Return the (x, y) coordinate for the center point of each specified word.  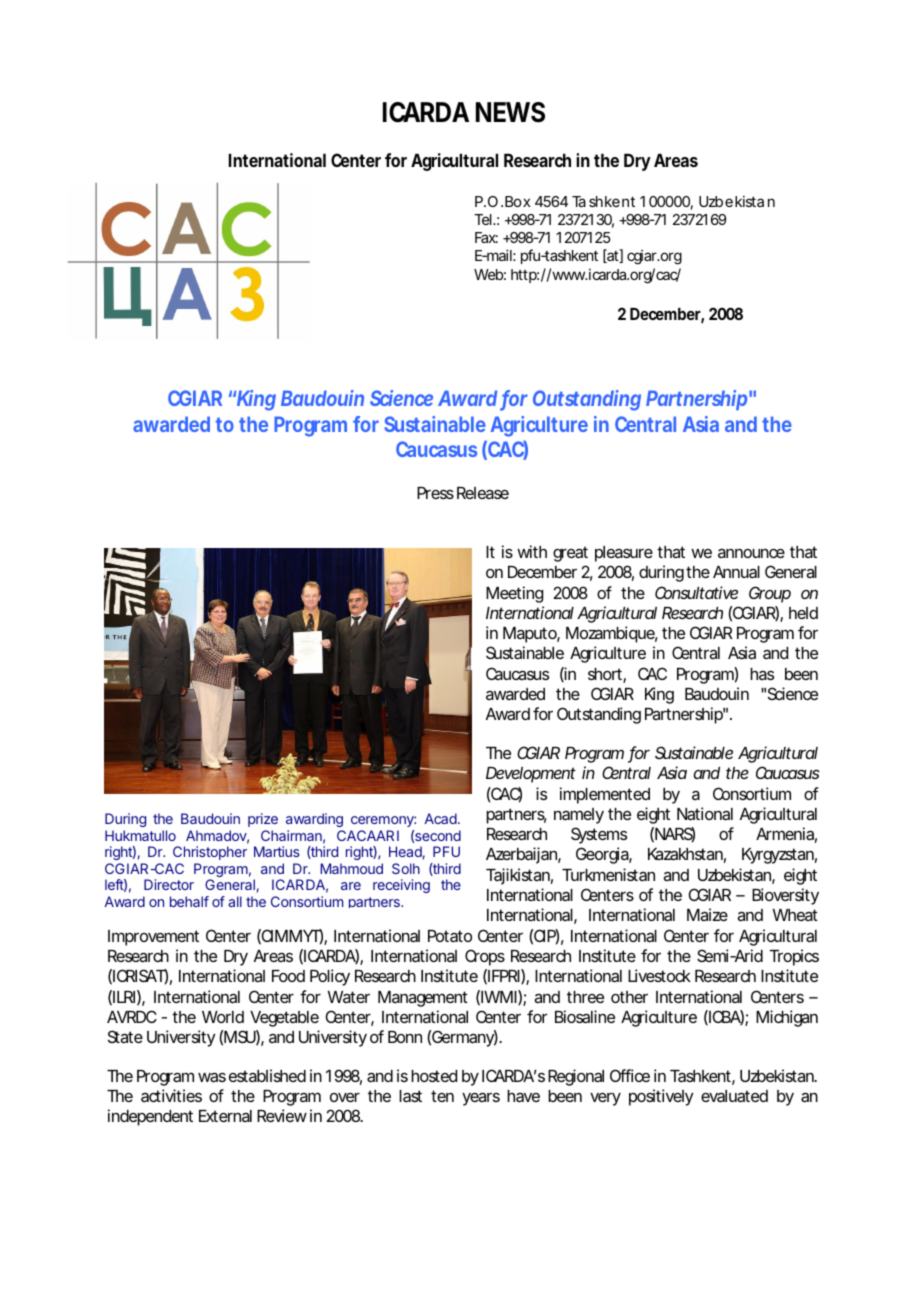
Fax (486, 237)
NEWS (510, 112)
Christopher (210, 853)
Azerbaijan (523, 855)
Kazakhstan (687, 855)
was (212, 1077)
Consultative (696, 592)
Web (490, 274)
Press (435, 493)
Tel (484, 219)
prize (263, 820)
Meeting (514, 594)
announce (751, 553)
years (481, 1099)
